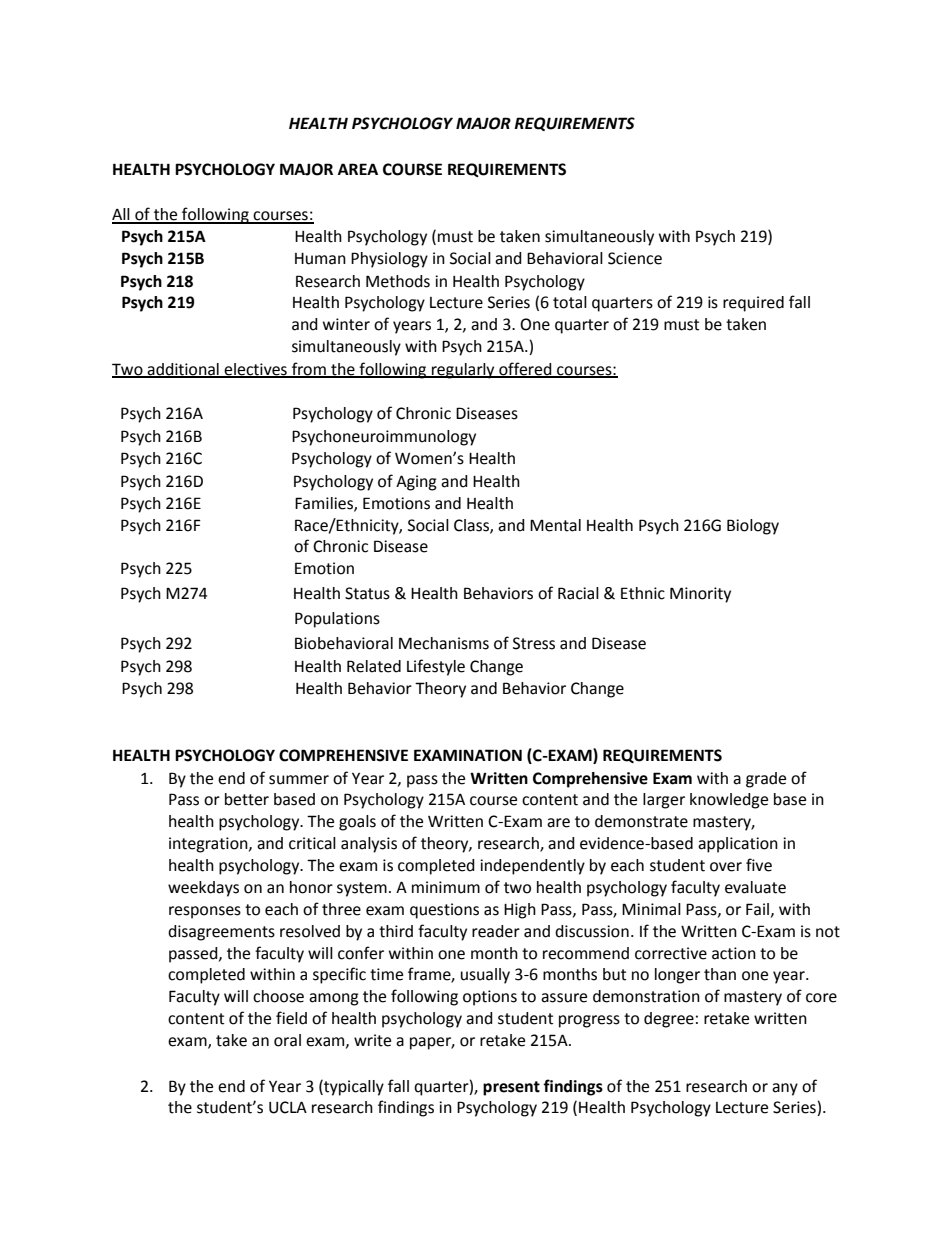 Image resolution: width=952 pixels, height=1233 pixels. Describe the element at coordinates (753, 304) in the page. I see `required` at that location.
